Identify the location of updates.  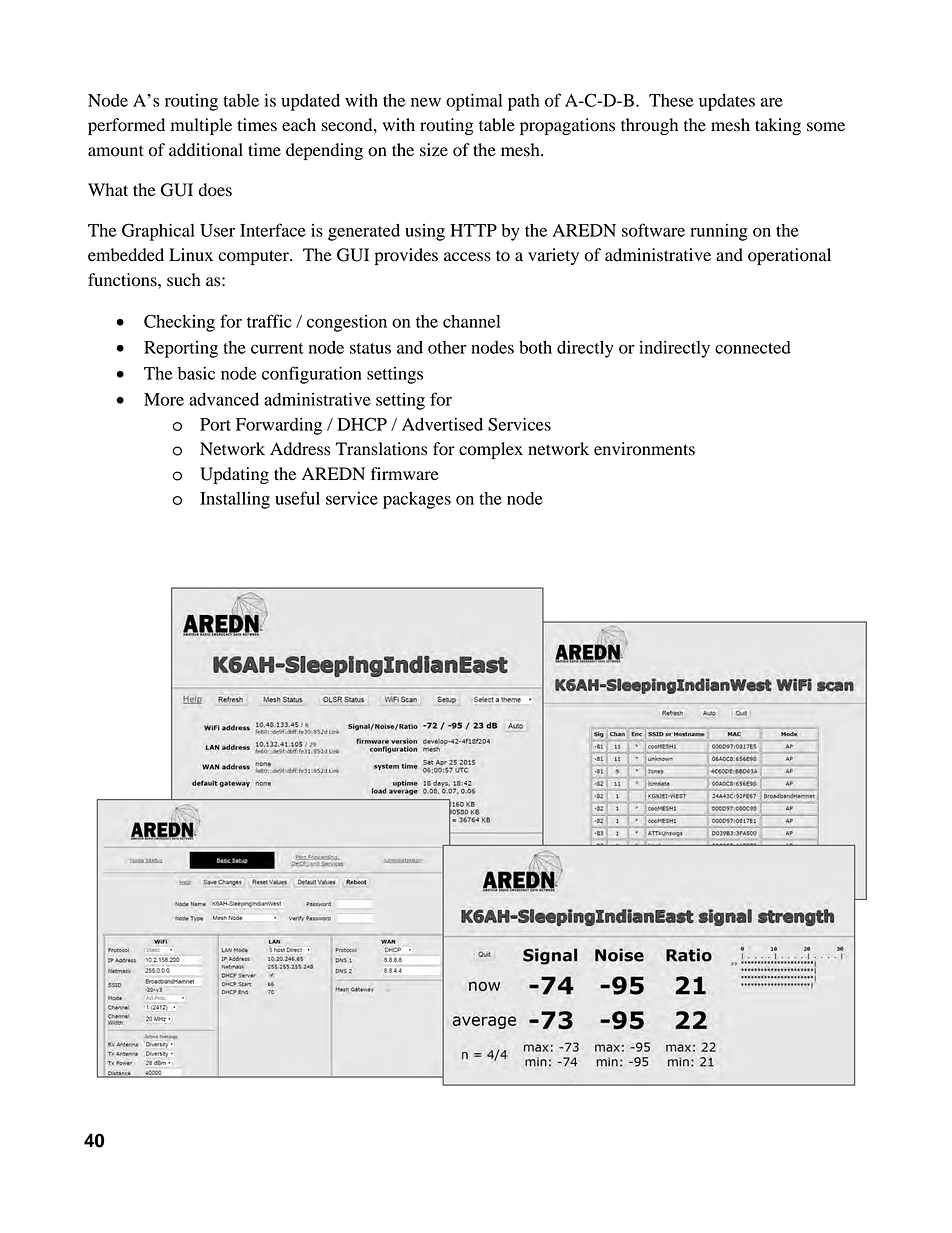
(727, 102).
